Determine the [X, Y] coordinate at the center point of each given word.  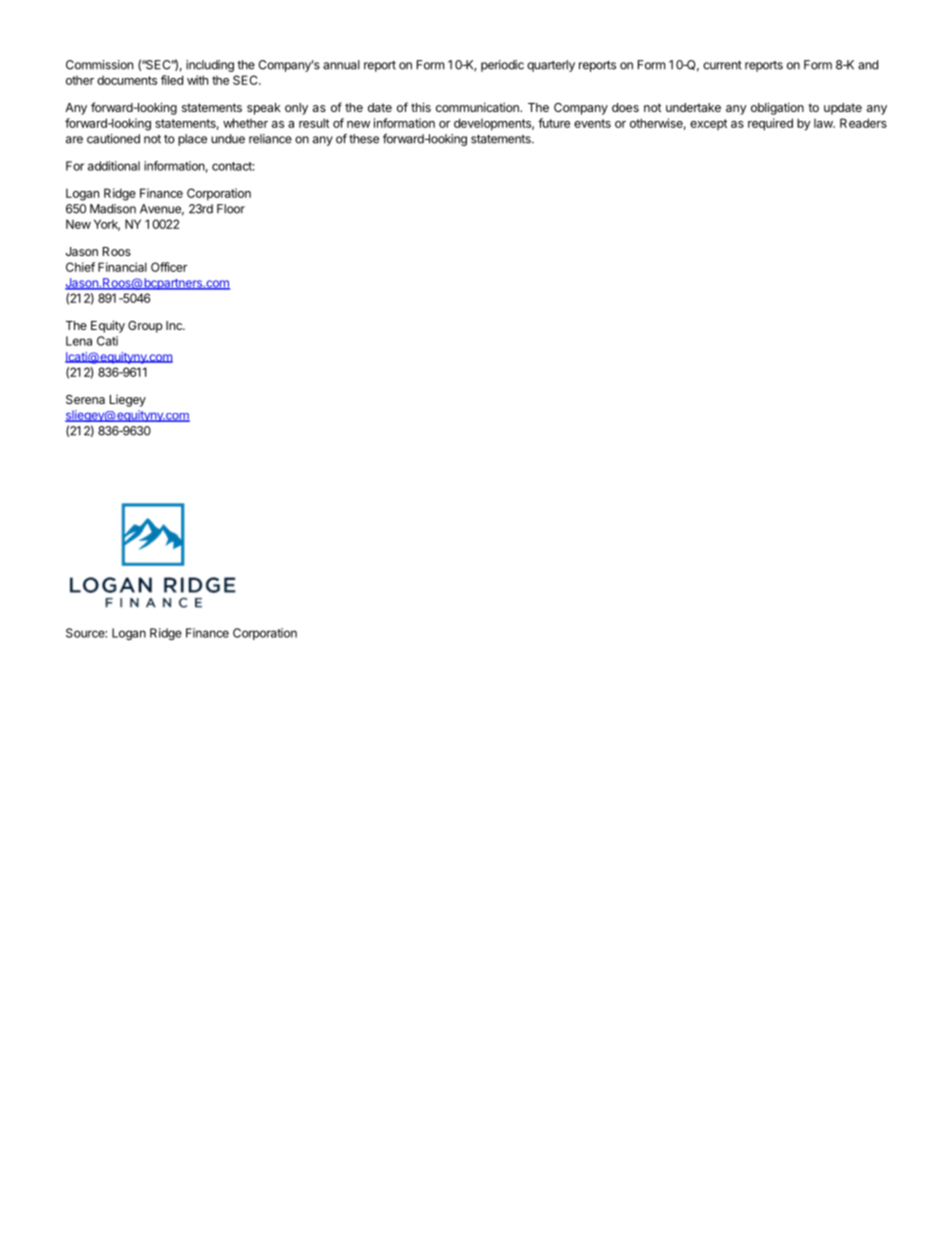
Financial [122, 267]
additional [114, 166]
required [770, 124]
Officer [169, 267]
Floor [231, 209]
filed [172, 80]
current [722, 65]
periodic [502, 66]
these [364, 139]
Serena [85, 399]
